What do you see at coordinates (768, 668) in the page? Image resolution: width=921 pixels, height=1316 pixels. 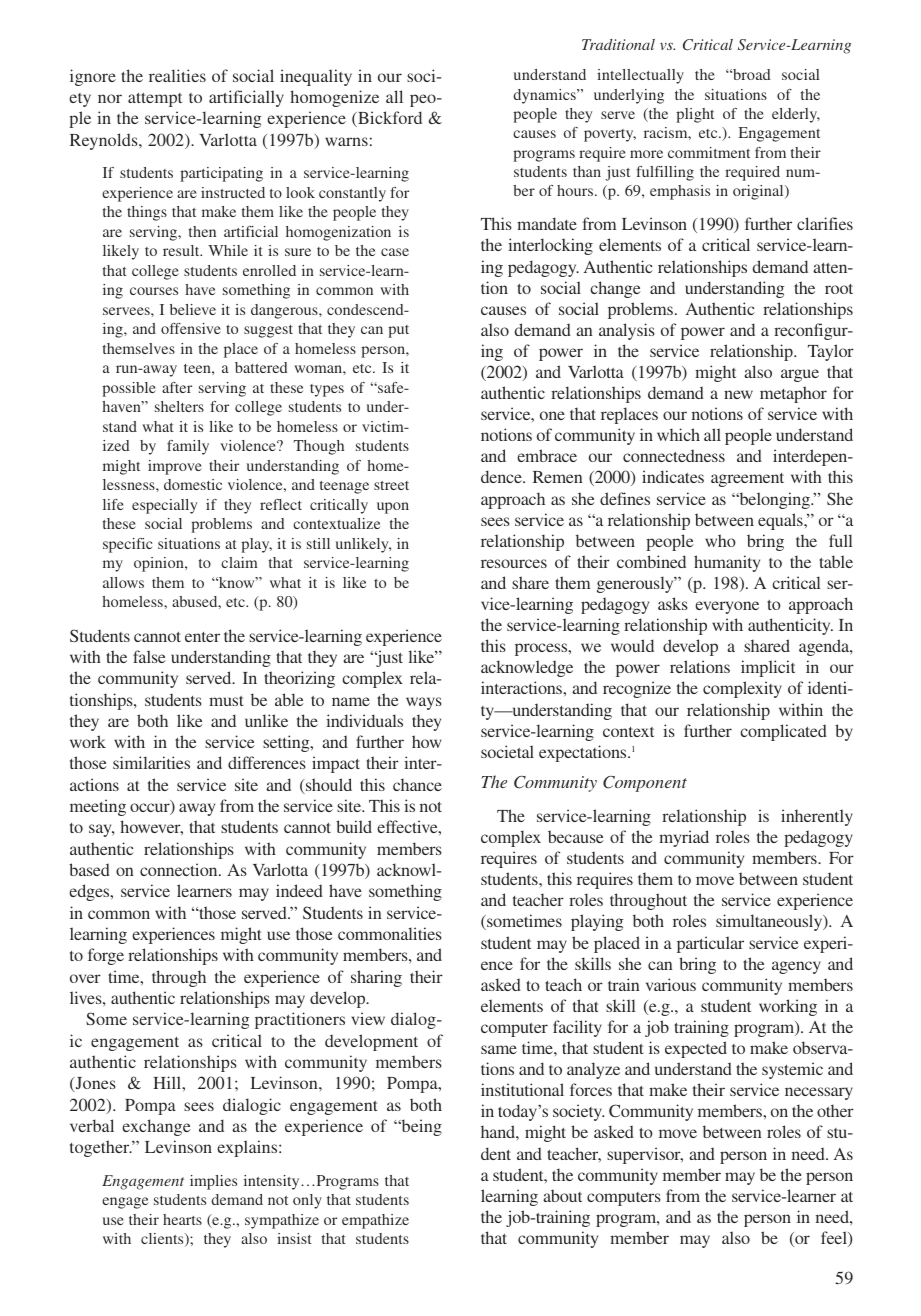 I see `implicit` at bounding box center [768, 668].
